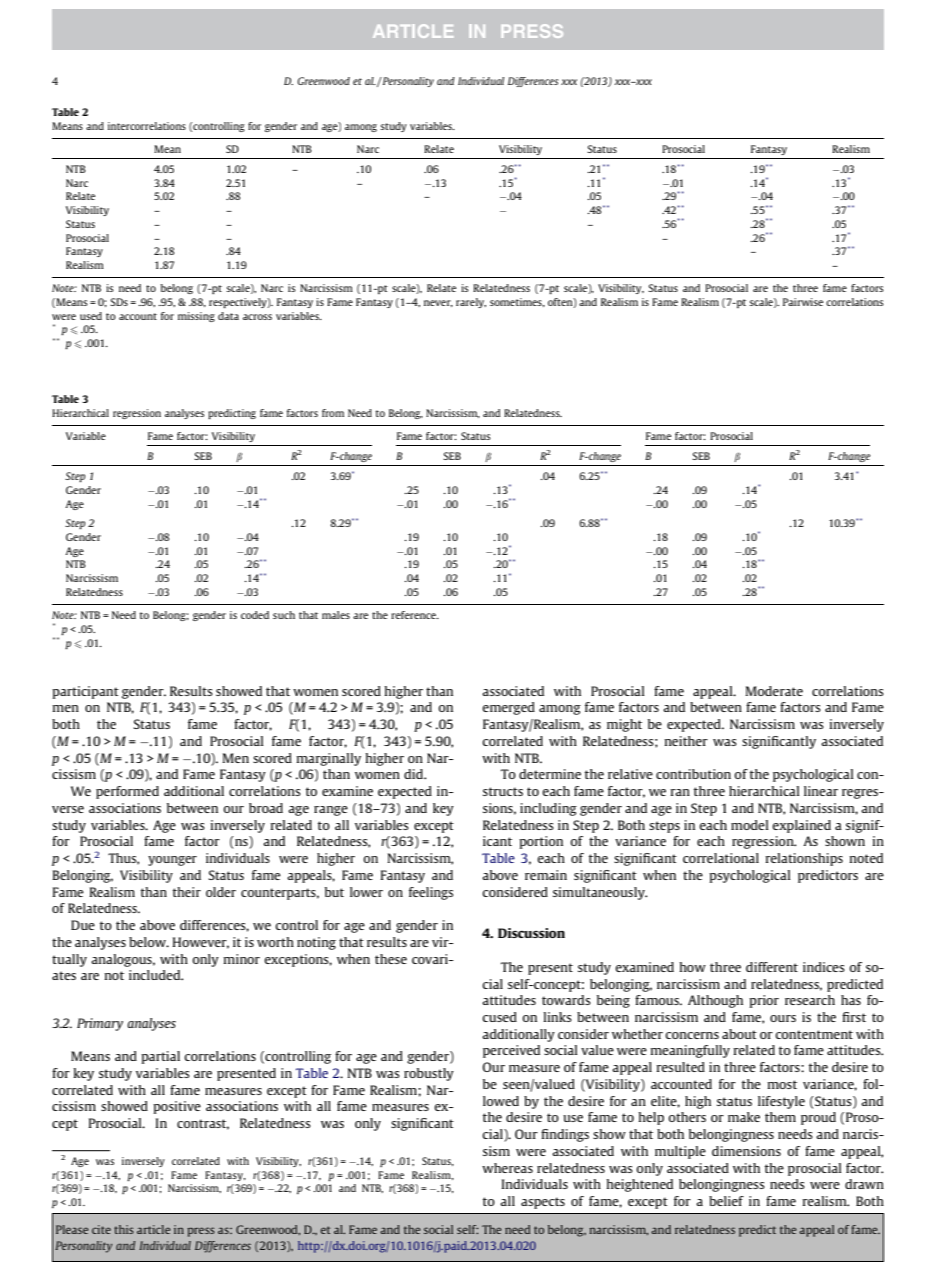 The width and height of the screenshot is (952, 1270). I want to click on Moderate, so click(774, 691).
